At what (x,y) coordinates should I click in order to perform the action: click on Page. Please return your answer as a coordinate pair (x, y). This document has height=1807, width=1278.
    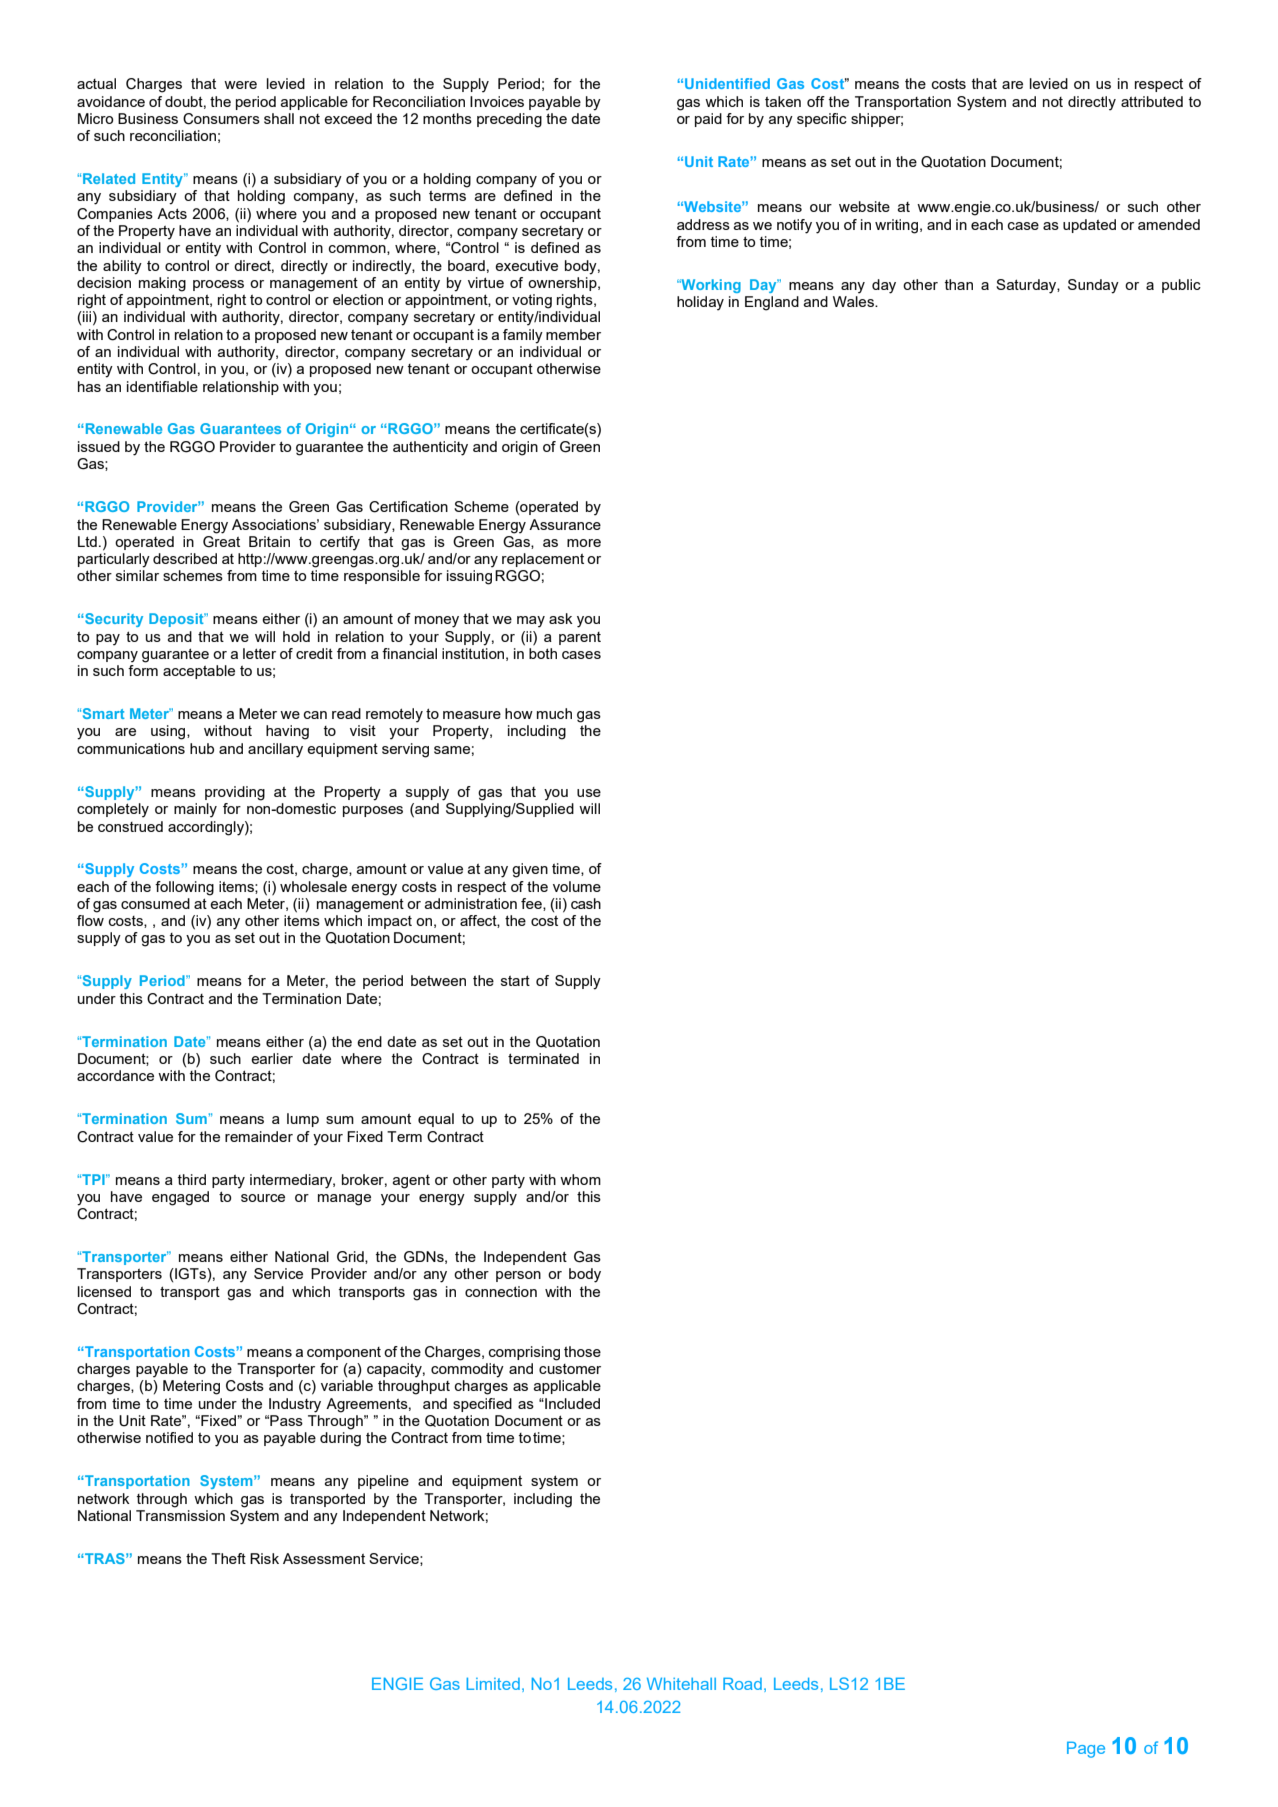
    Looking at the image, I should click on (1086, 1749).
